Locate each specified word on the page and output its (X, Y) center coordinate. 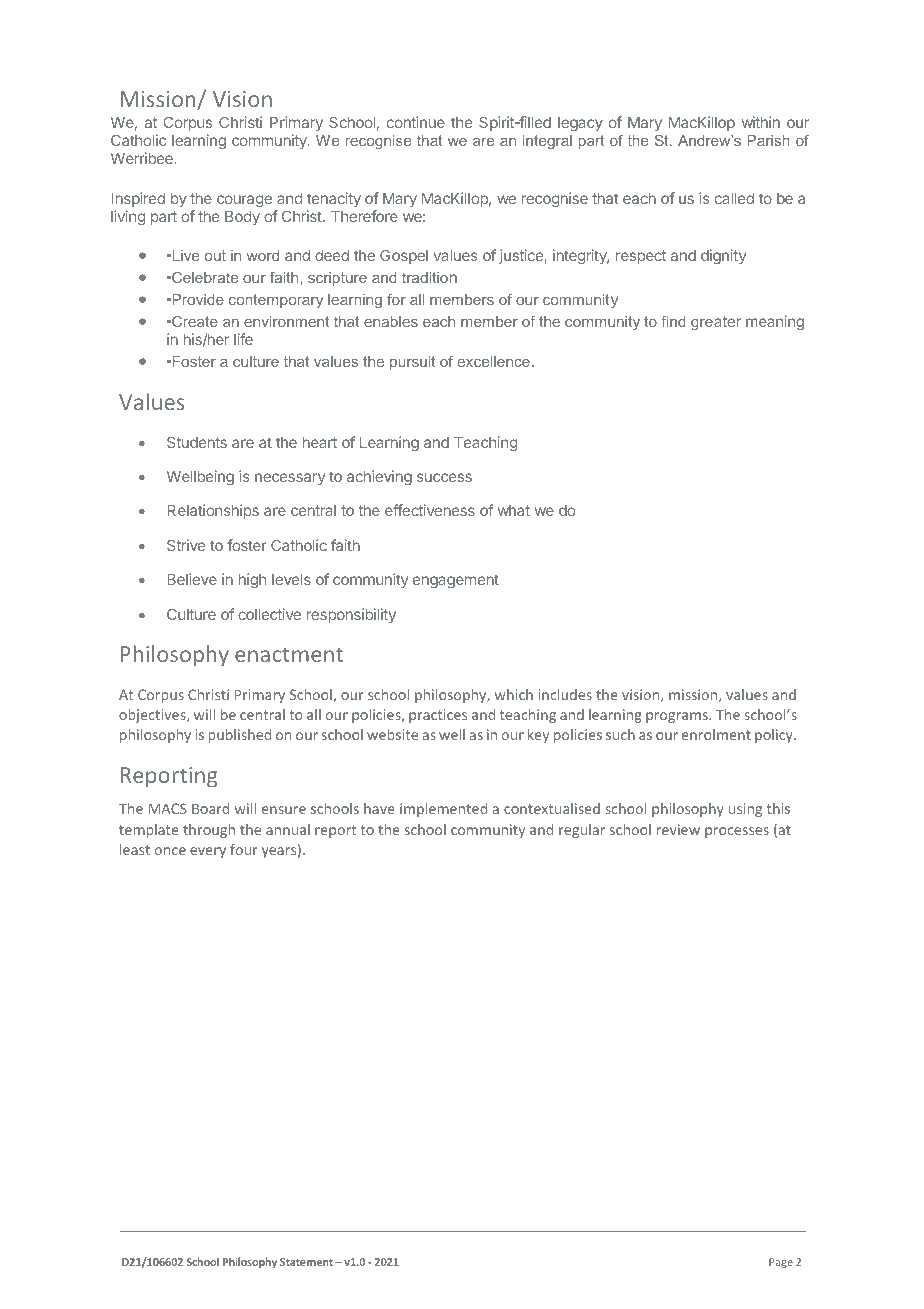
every (208, 852)
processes (737, 832)
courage (244, 201)
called (734, 198)
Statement (306, 1262)
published (240, 736)
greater (716, 323)
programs (678, 717)
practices (438, 716)
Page (781, 1263)
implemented (443, 810)
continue (416, 122)
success (444, 477)
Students (197, 442)
